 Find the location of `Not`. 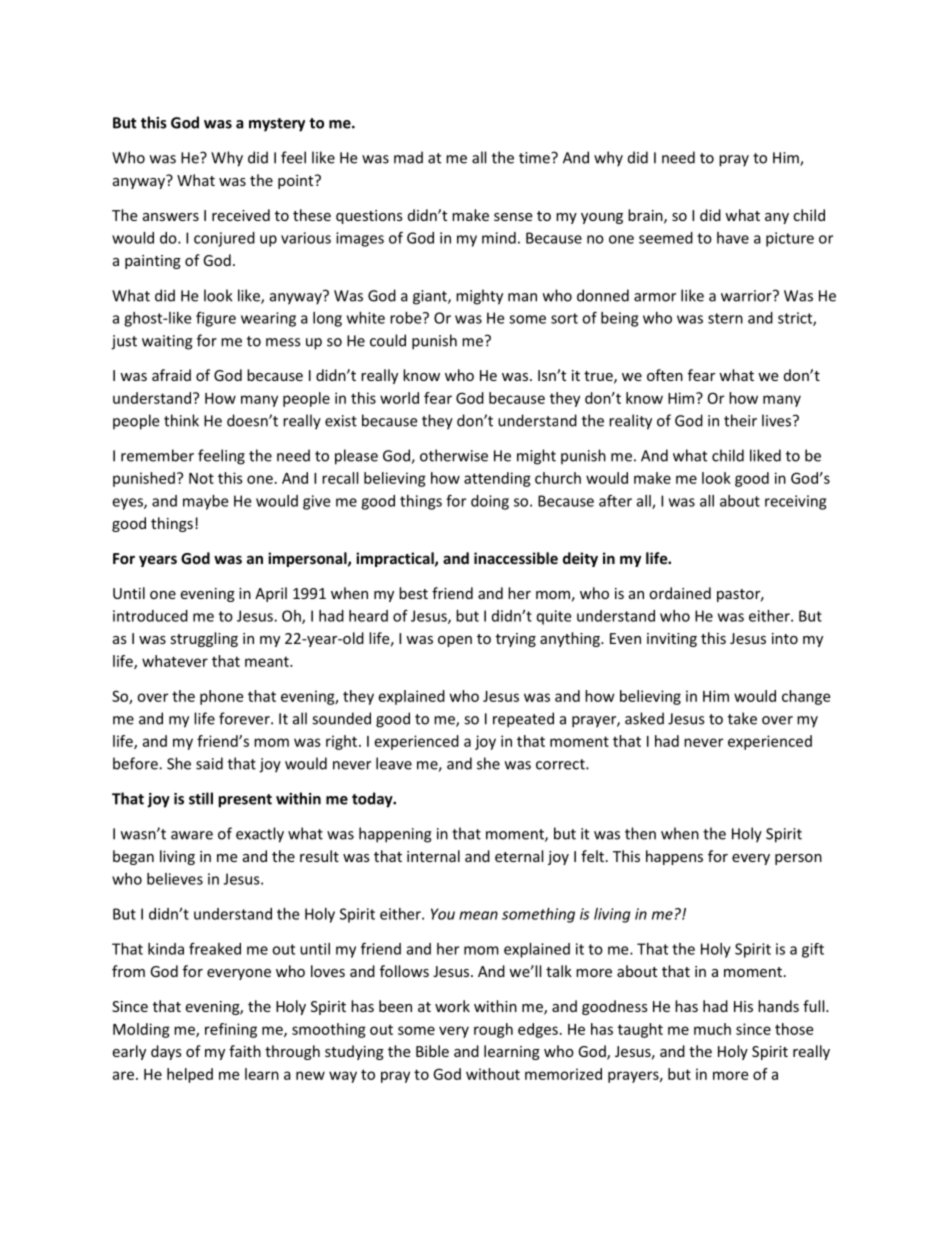

Not is located at coordinates (201, 478).
